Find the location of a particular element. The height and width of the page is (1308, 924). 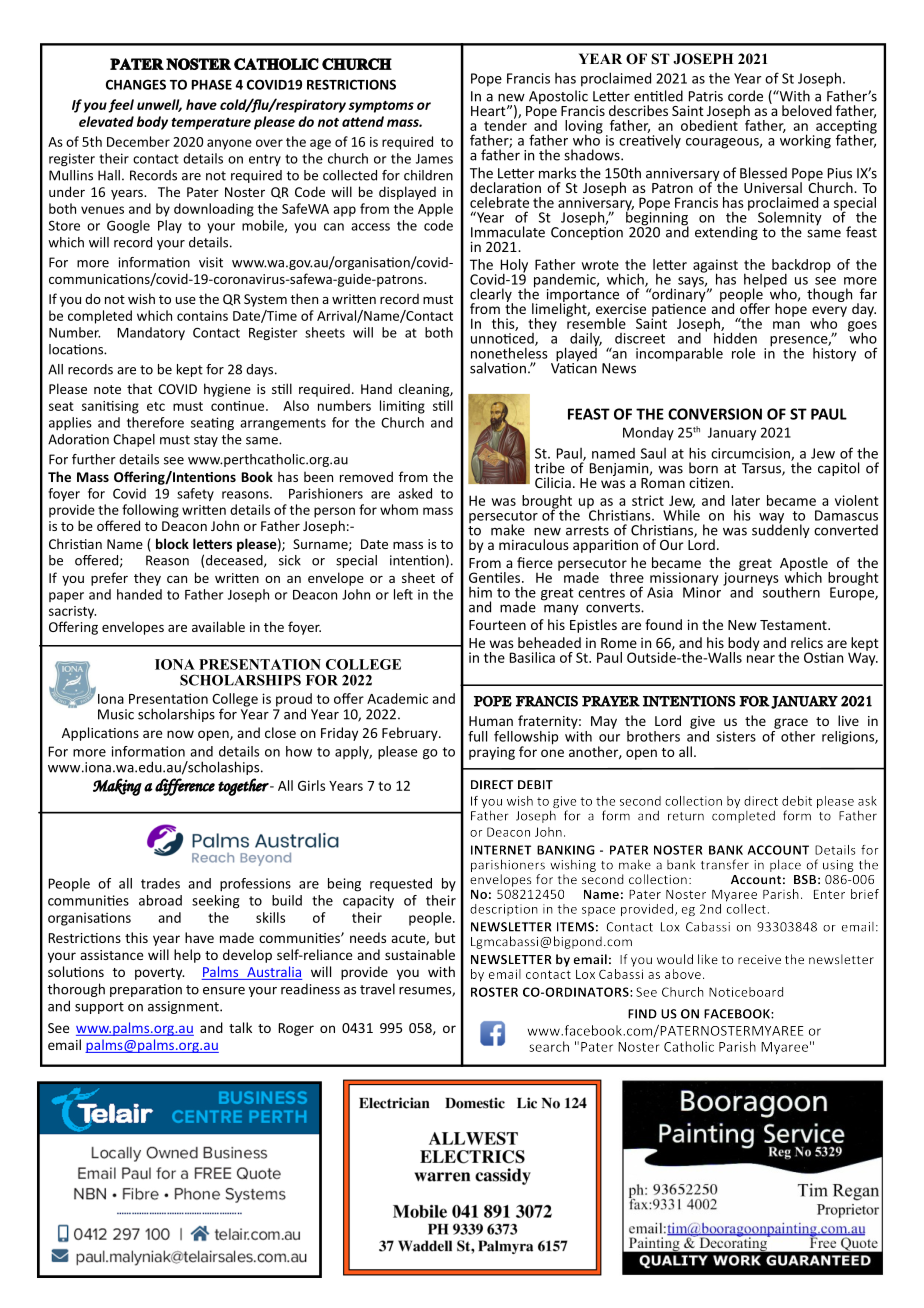

beloved is located at coordinates (807, 110).
